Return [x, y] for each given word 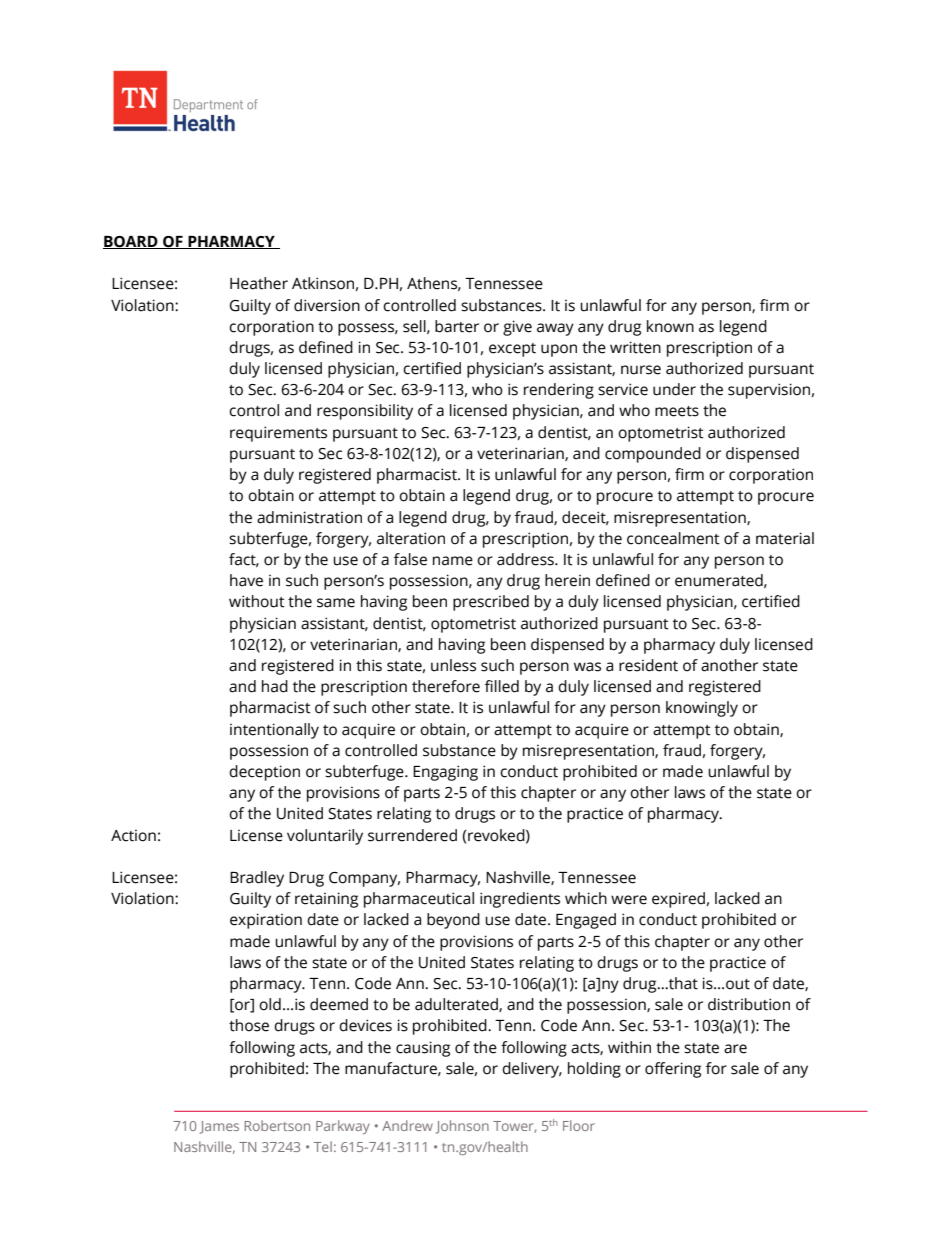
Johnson [462, 1127]
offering [673, 1070]
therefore [446, 686]
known [670, 326]
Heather [259, 283]
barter [457, 326]
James [219, 1127]
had [275, 686]
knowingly [702, 709]
